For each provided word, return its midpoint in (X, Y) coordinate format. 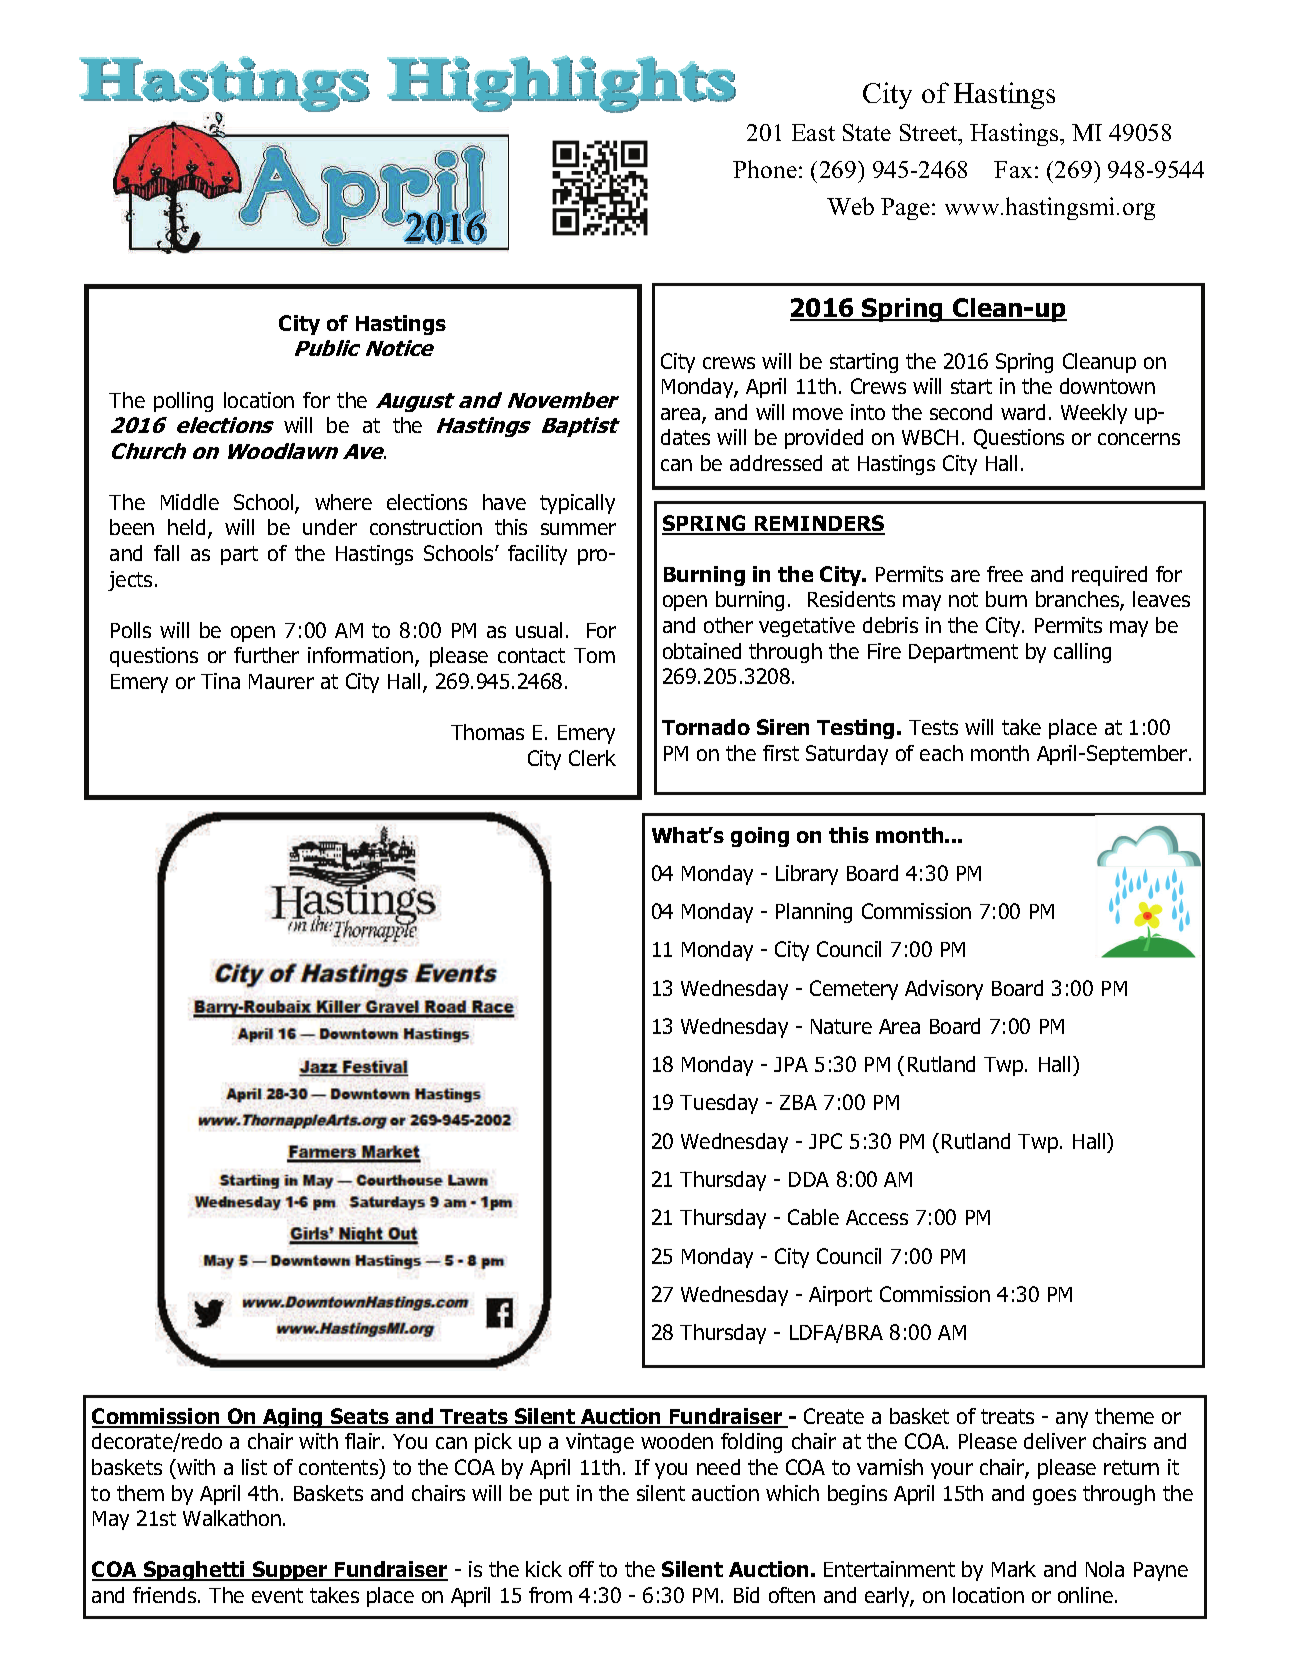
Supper (290, 1571)
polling (183, 402)
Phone (765, 169)
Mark (1014, 1569)
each (941, 753)
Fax (1013, 169)
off (581, 1569)
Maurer (281, 681)
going (760, 837)
